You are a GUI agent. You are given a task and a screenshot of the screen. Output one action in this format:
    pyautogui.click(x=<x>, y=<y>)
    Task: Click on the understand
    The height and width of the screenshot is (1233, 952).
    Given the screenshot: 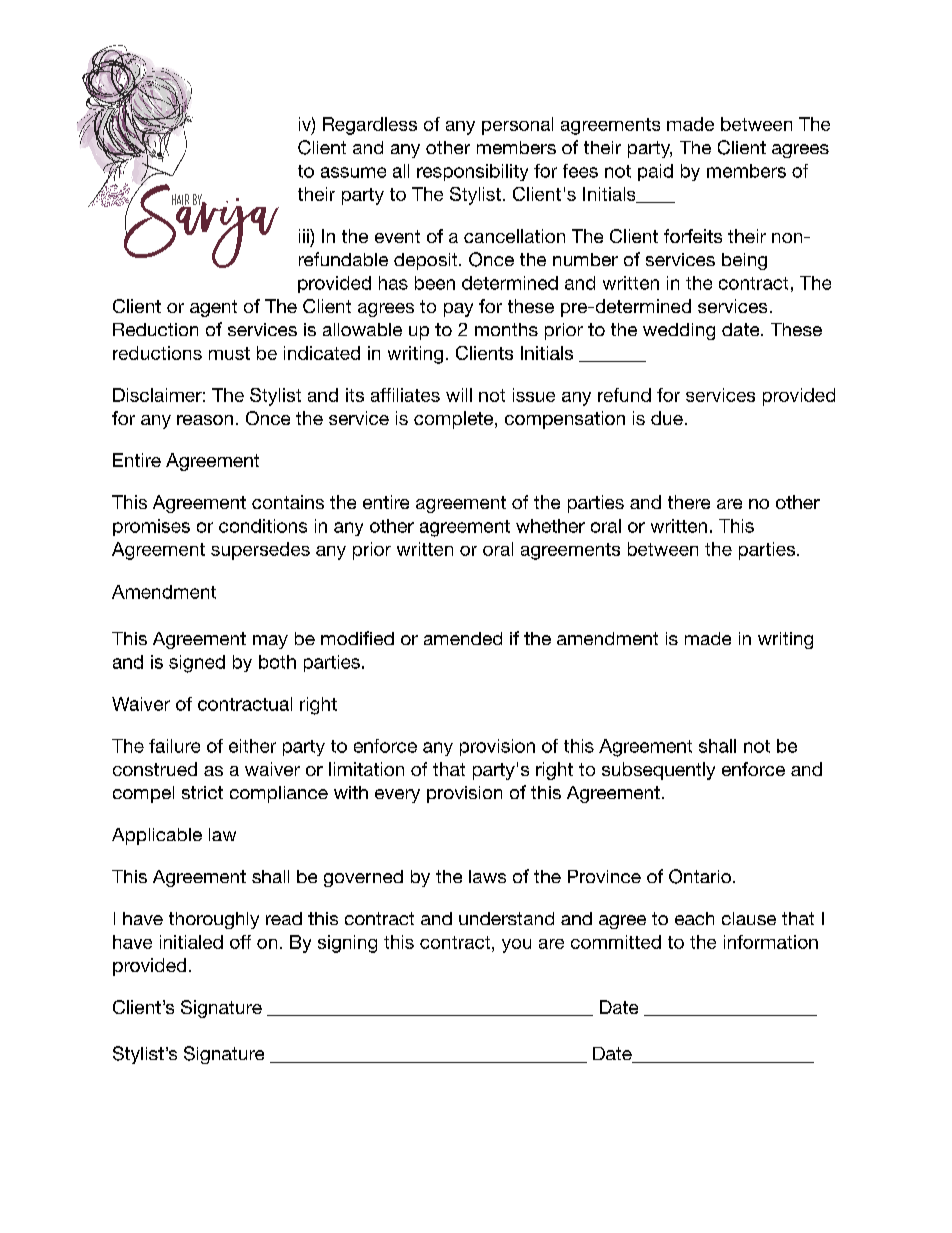 What is the action you would take?
    pyautogui.click(x=506, y=918)
